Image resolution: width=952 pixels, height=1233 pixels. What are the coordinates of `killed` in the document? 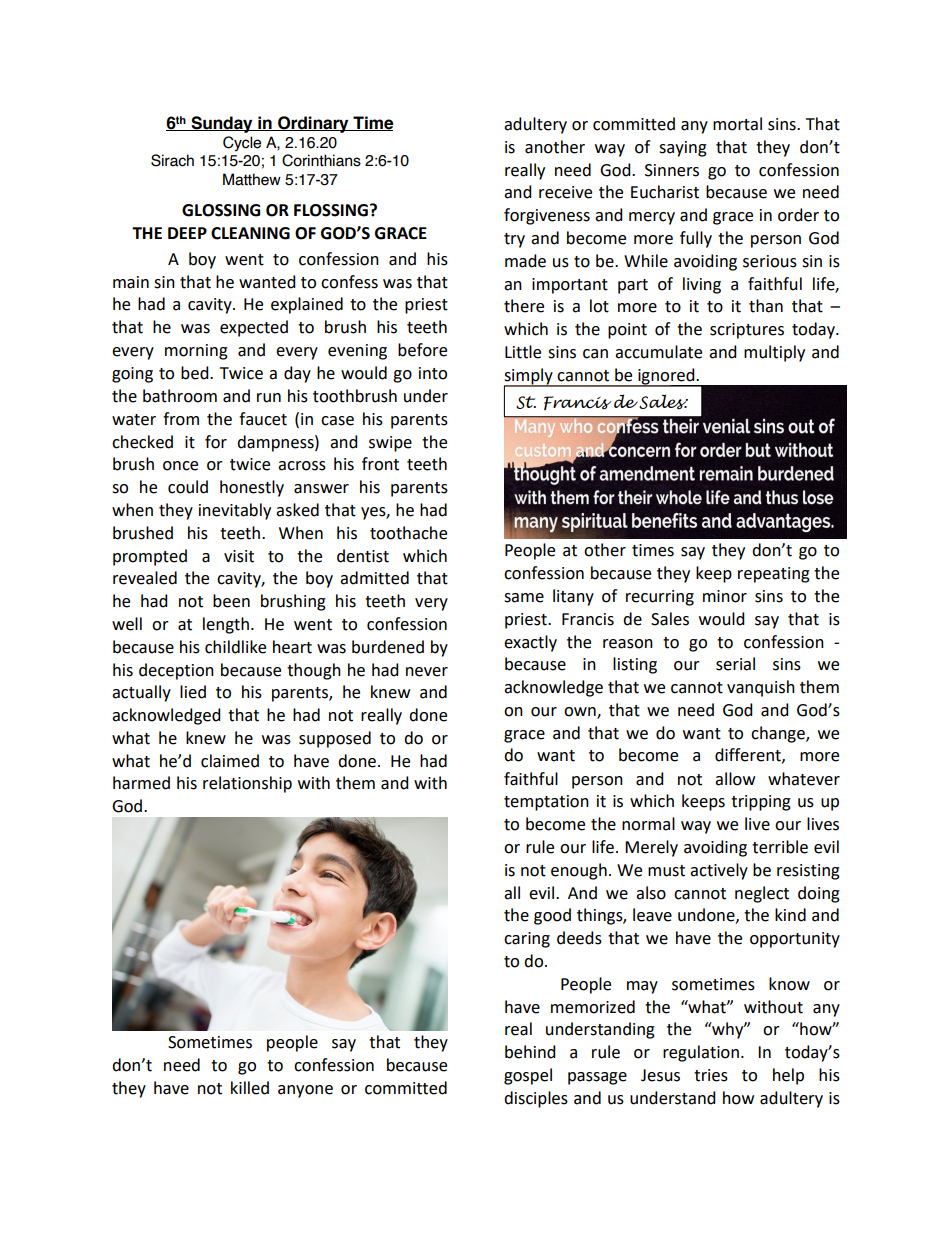 It's located at (250, 1088).
